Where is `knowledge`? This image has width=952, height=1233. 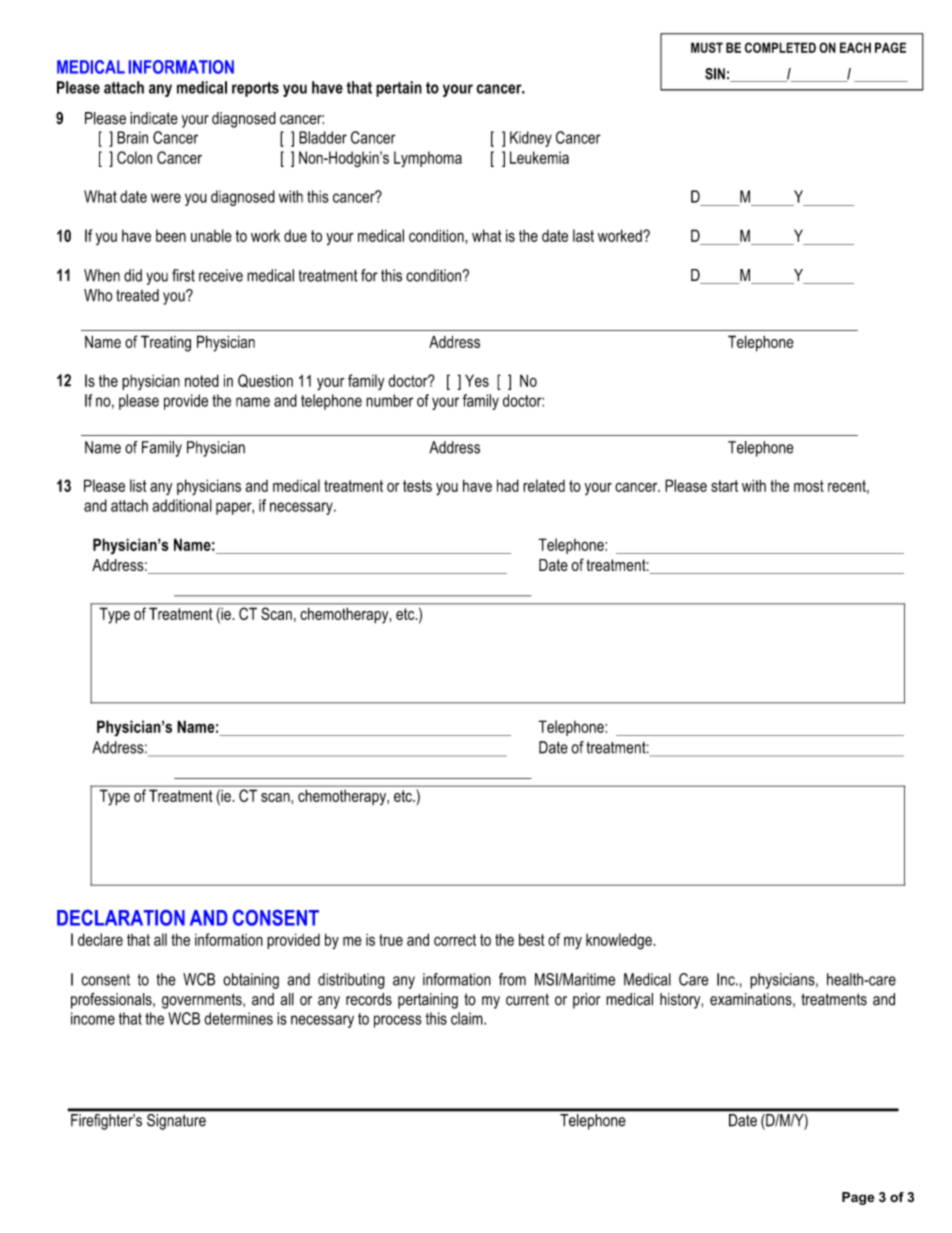 knowledge is located at coordinates (620, 941).
